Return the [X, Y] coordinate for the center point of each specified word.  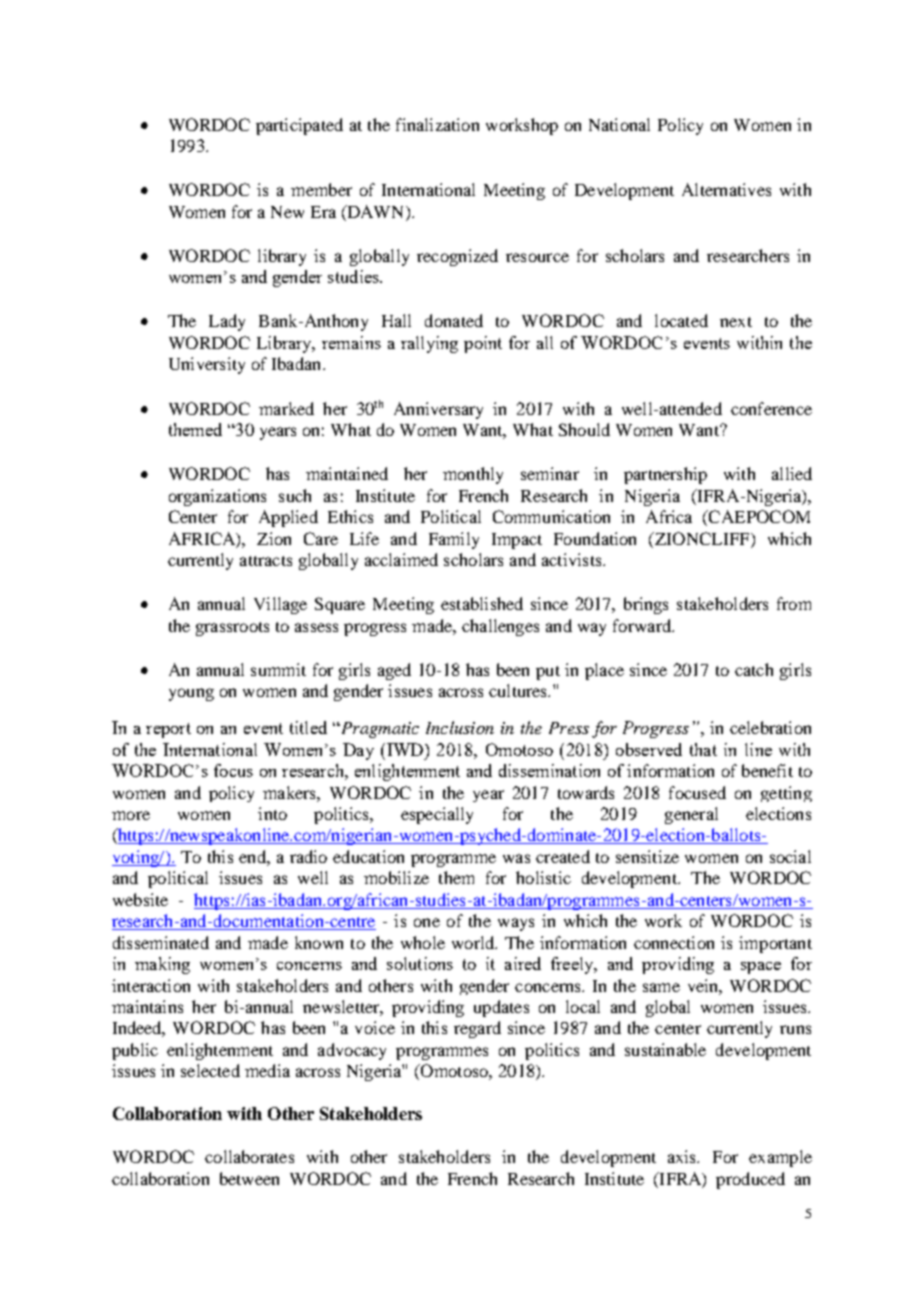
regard [477, 1029]
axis [683, 1156]
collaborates [249, 1156]
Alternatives [726, 189]
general [691, 815]
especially [437, 815]
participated [299, 126]
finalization [437, 124]
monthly [473, 475]
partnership [665, 475]
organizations [217, 497]
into [272, 813]
